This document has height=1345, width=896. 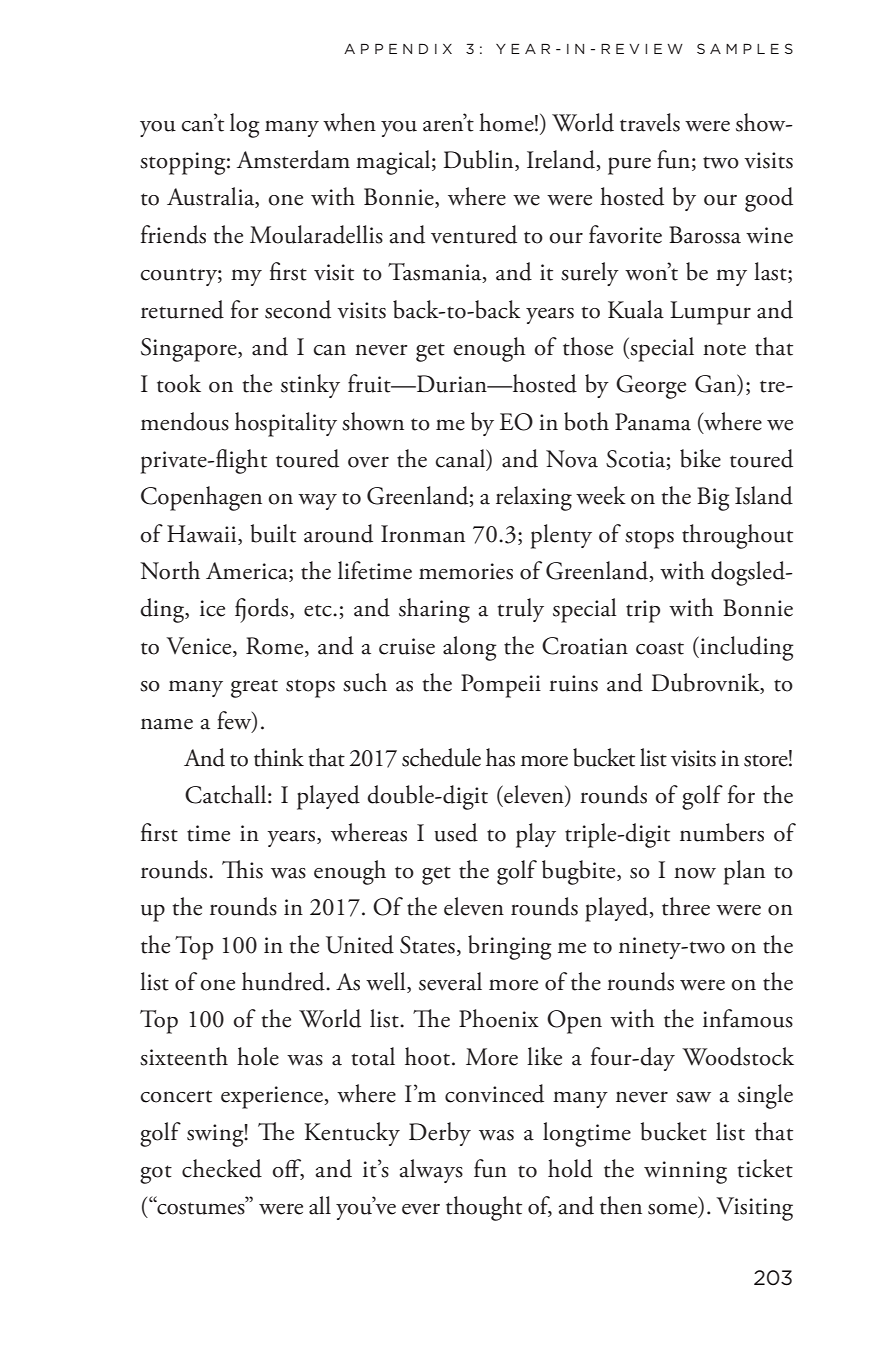 I want to click on Hawaii, so click(x=203, y=535).
